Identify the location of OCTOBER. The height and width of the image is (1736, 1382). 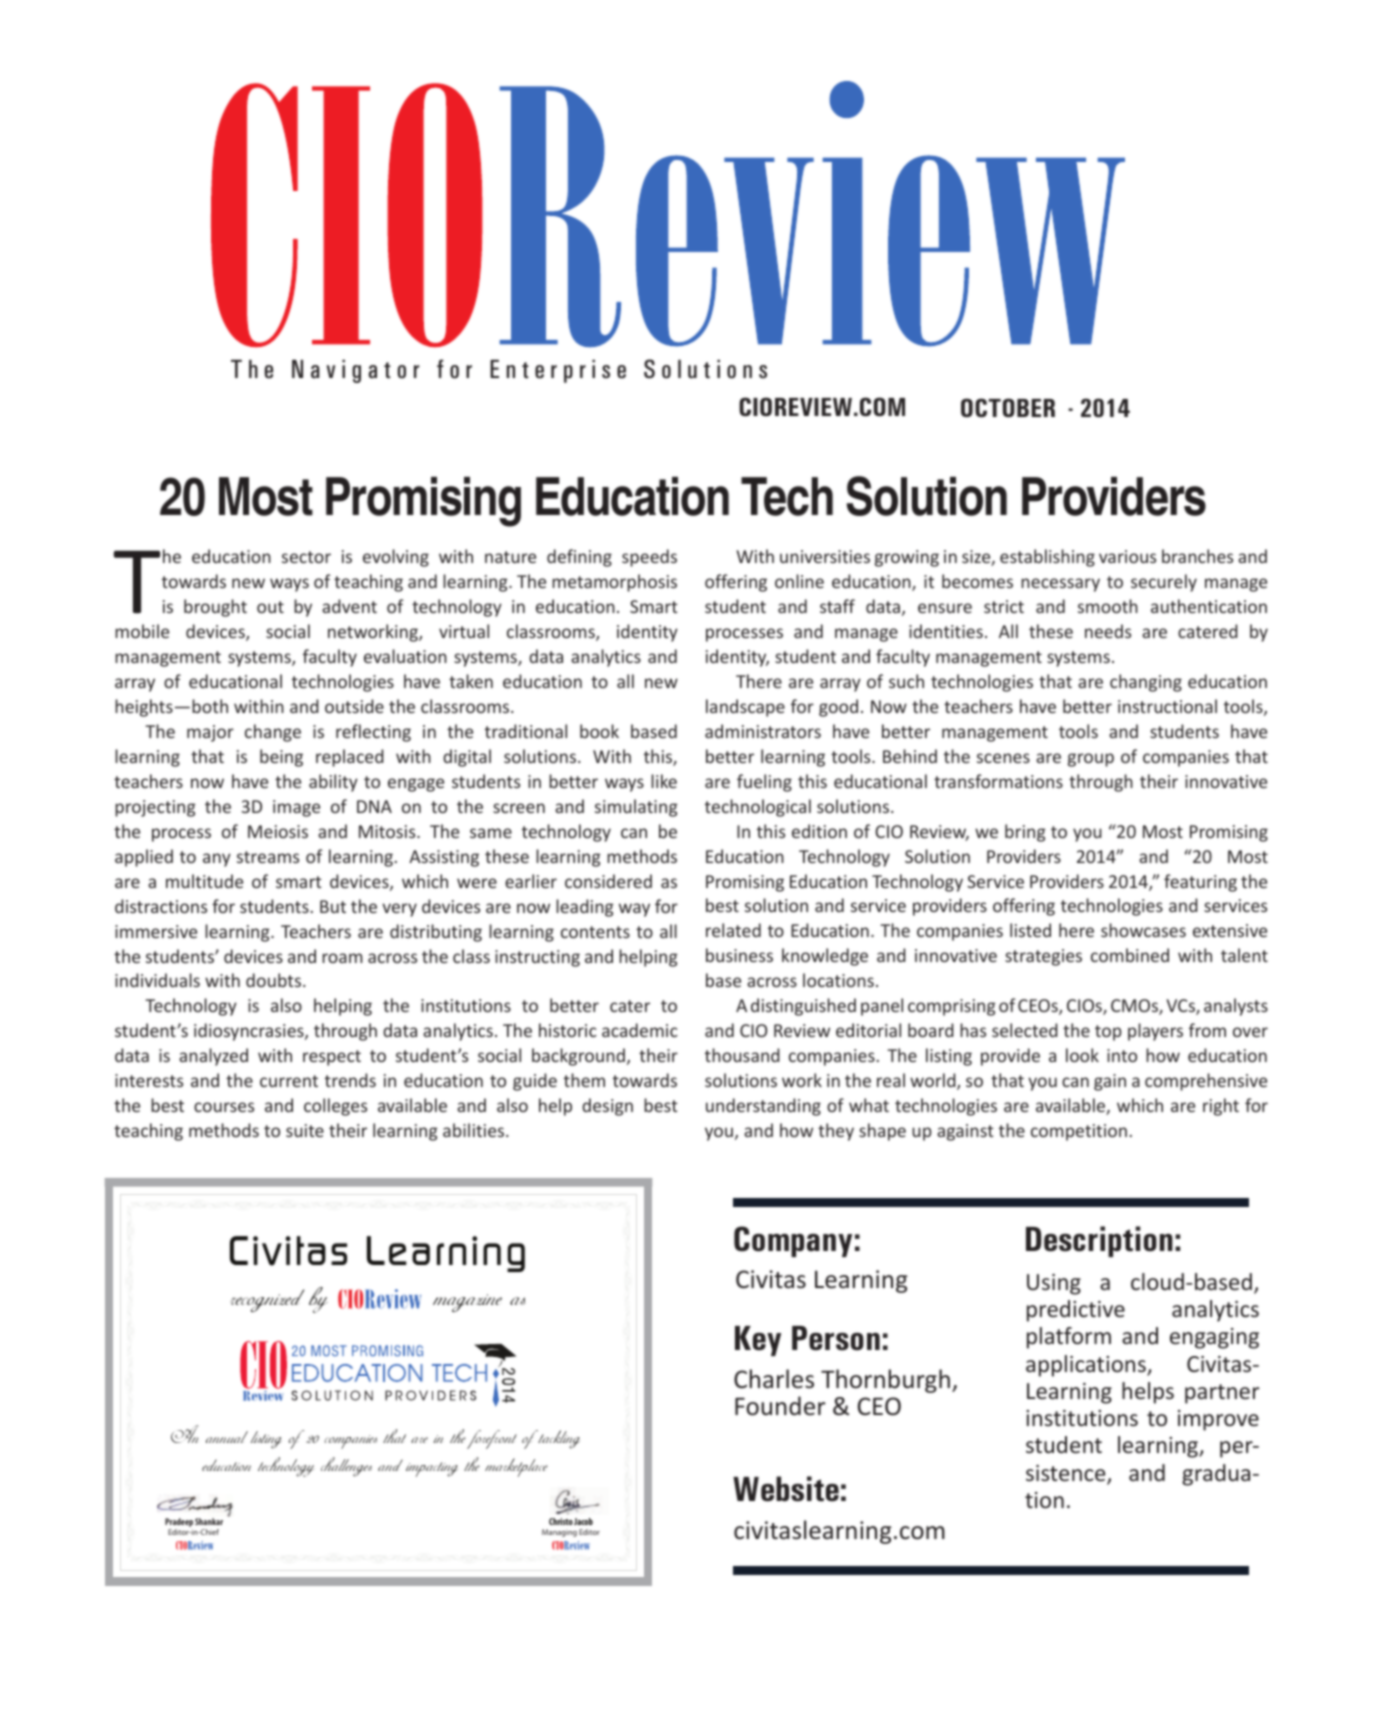
(1008, 407).
